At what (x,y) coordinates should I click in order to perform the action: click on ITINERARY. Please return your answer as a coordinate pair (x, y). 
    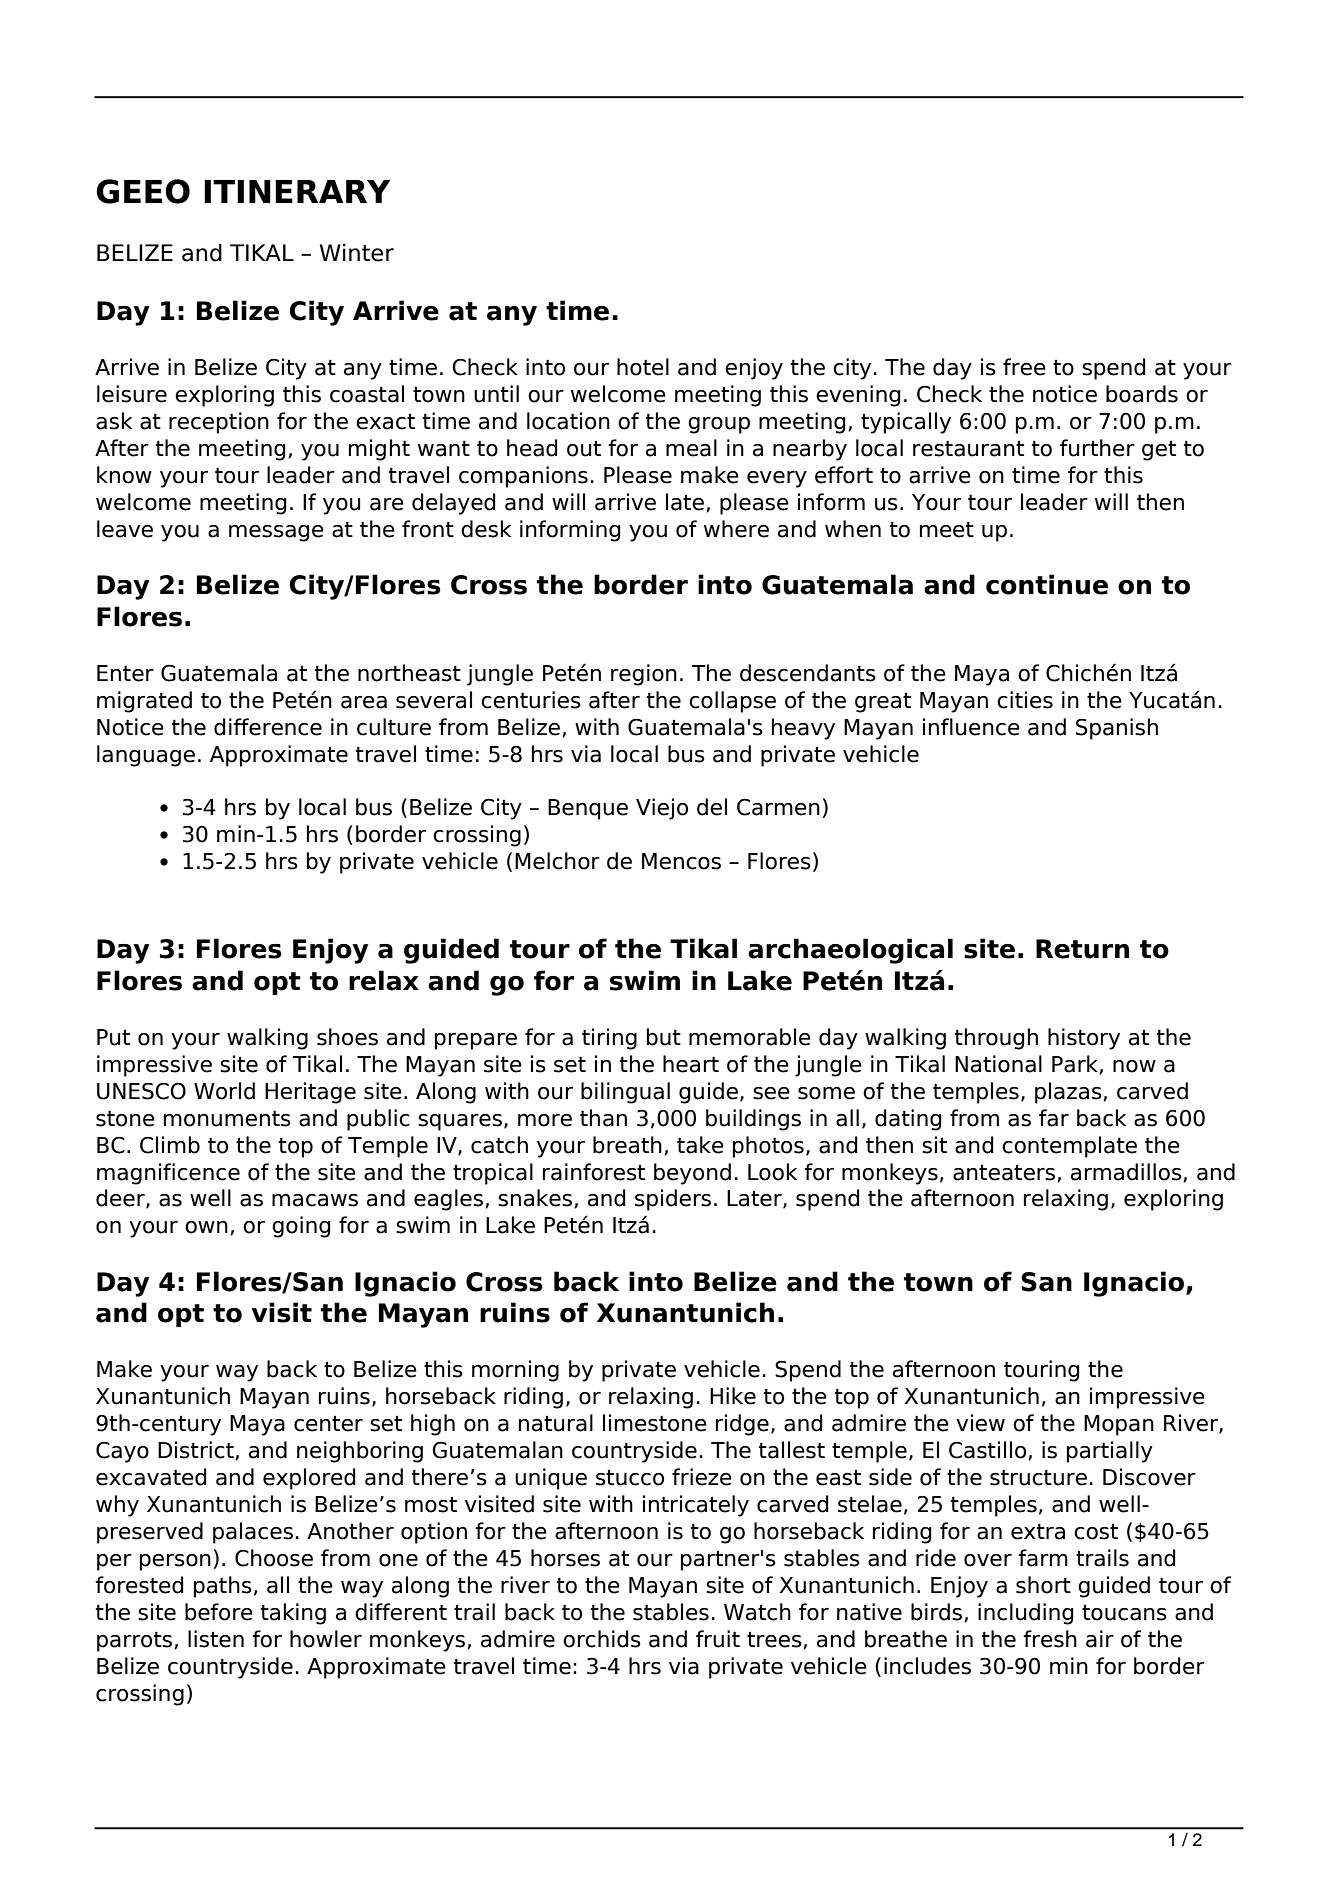
    Looking at the image, I should click on (297, 191).
